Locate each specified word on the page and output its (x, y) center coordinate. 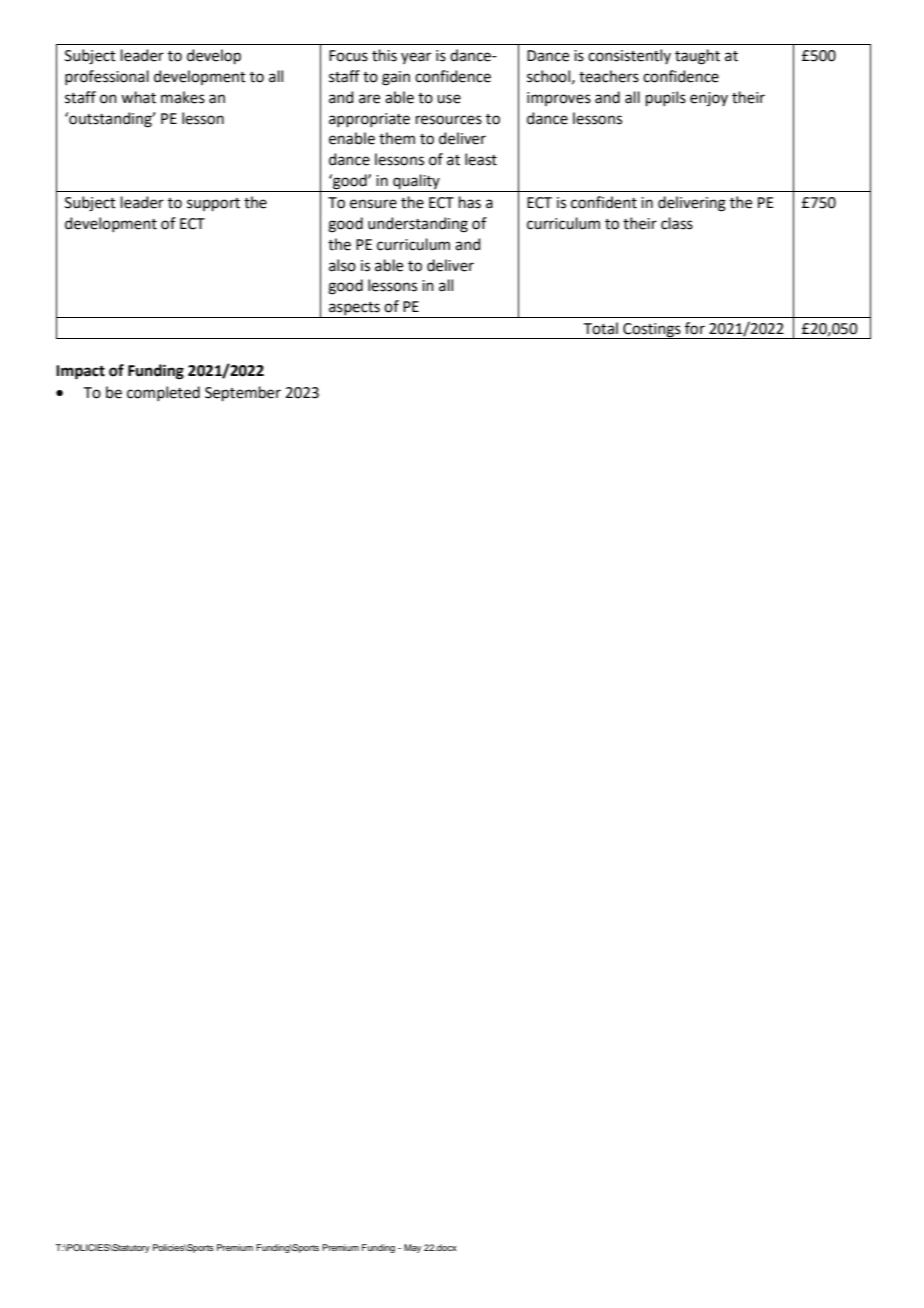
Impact (80, 372)
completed (163, 393)
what (138, 97)
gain (396, 78)
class (677, 223)
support (213, 205)
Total (601, 328)
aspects (354, 310)
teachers (609, 76)
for (695, 328)
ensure (373, 204)
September (243, 394)
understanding (418, 225)
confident (604, 202)
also (342, 265)
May (412, 1248)
